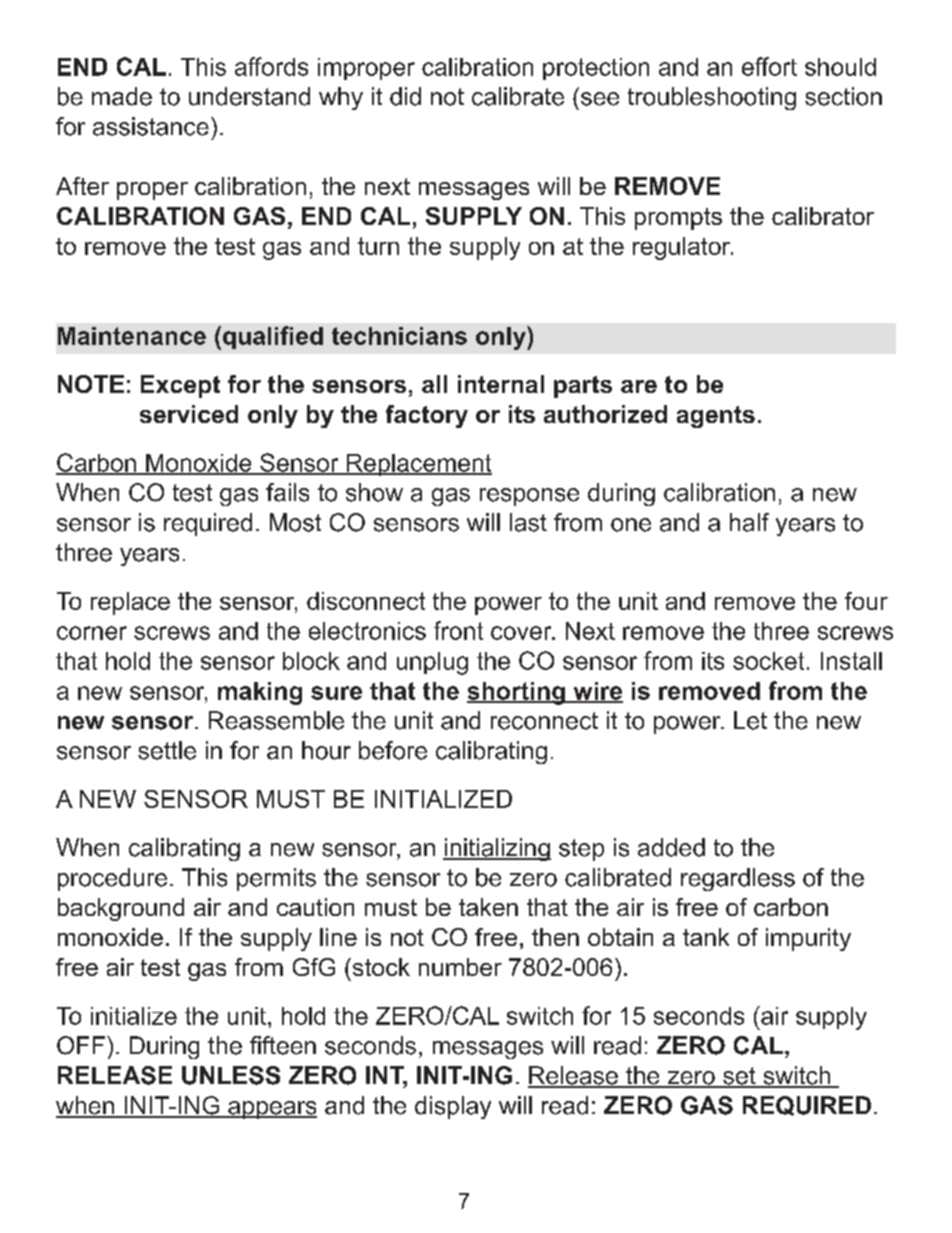  What do you see at coordinates (405, 96) in the document?
I see `did` at bounding box center [405, 96].
